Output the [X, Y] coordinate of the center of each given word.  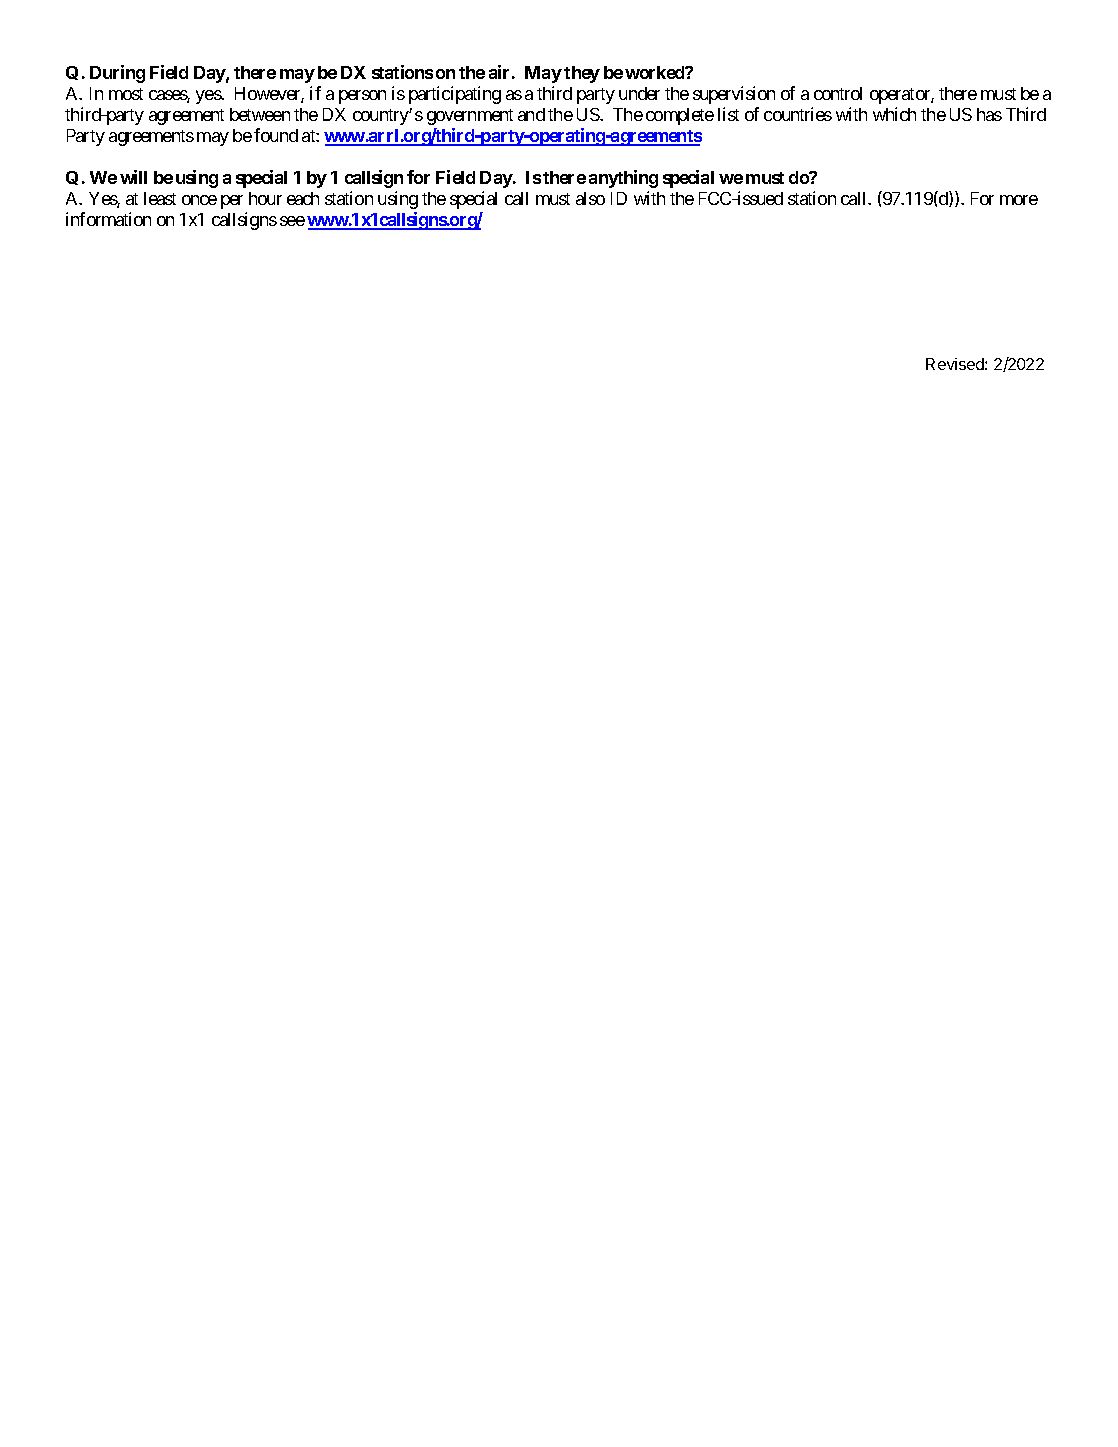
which [894, 114]
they [582, 74]
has [989, 114]
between [260, 114]
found [276, 135]
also [590, 198]
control [838, 93]
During [117, 74]
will [133, 177]
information [108, 219]
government [470, 117]
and [531, 114]
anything [623, 179]
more [1019, 200]
